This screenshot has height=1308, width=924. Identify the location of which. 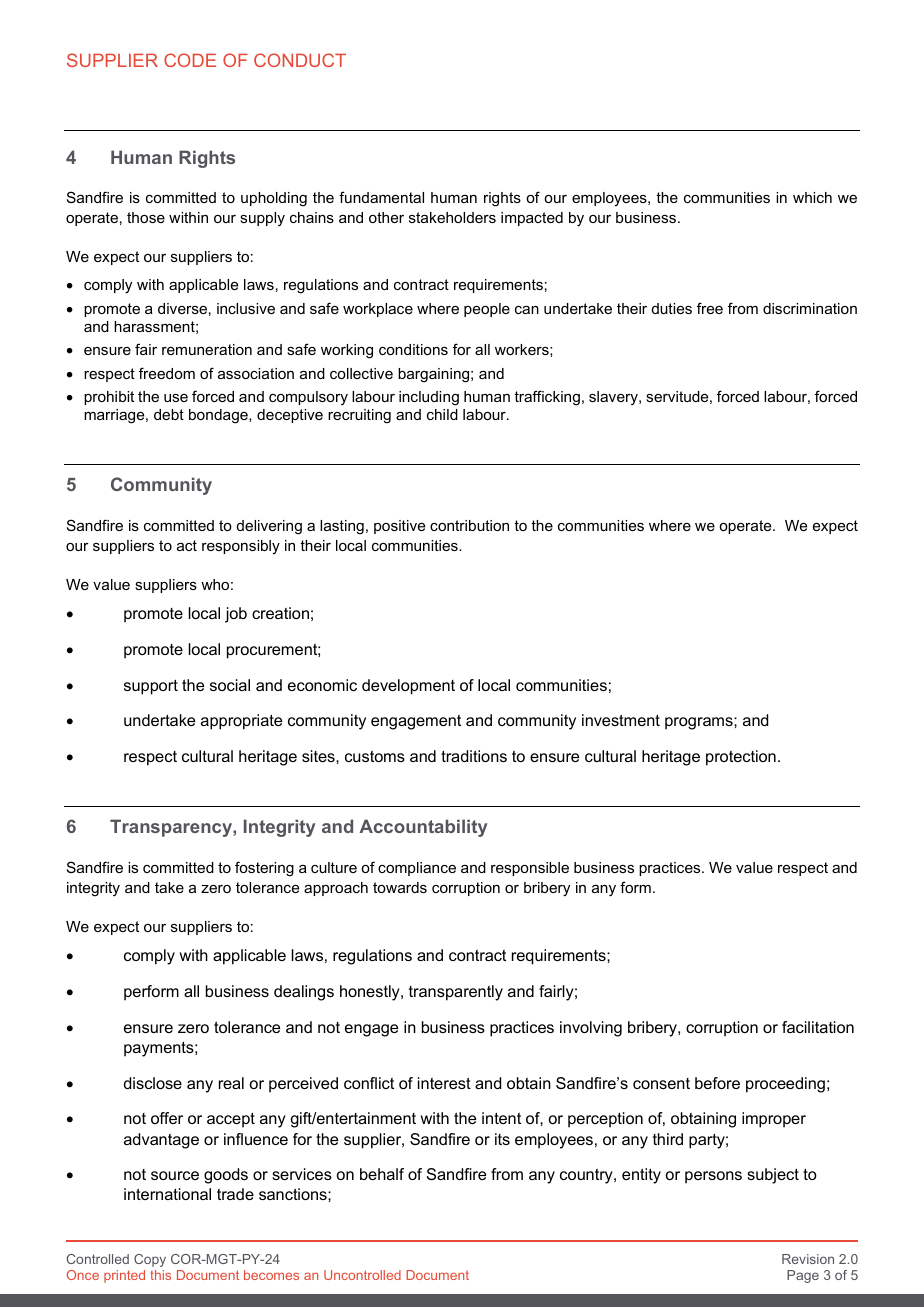
(812, 197).
